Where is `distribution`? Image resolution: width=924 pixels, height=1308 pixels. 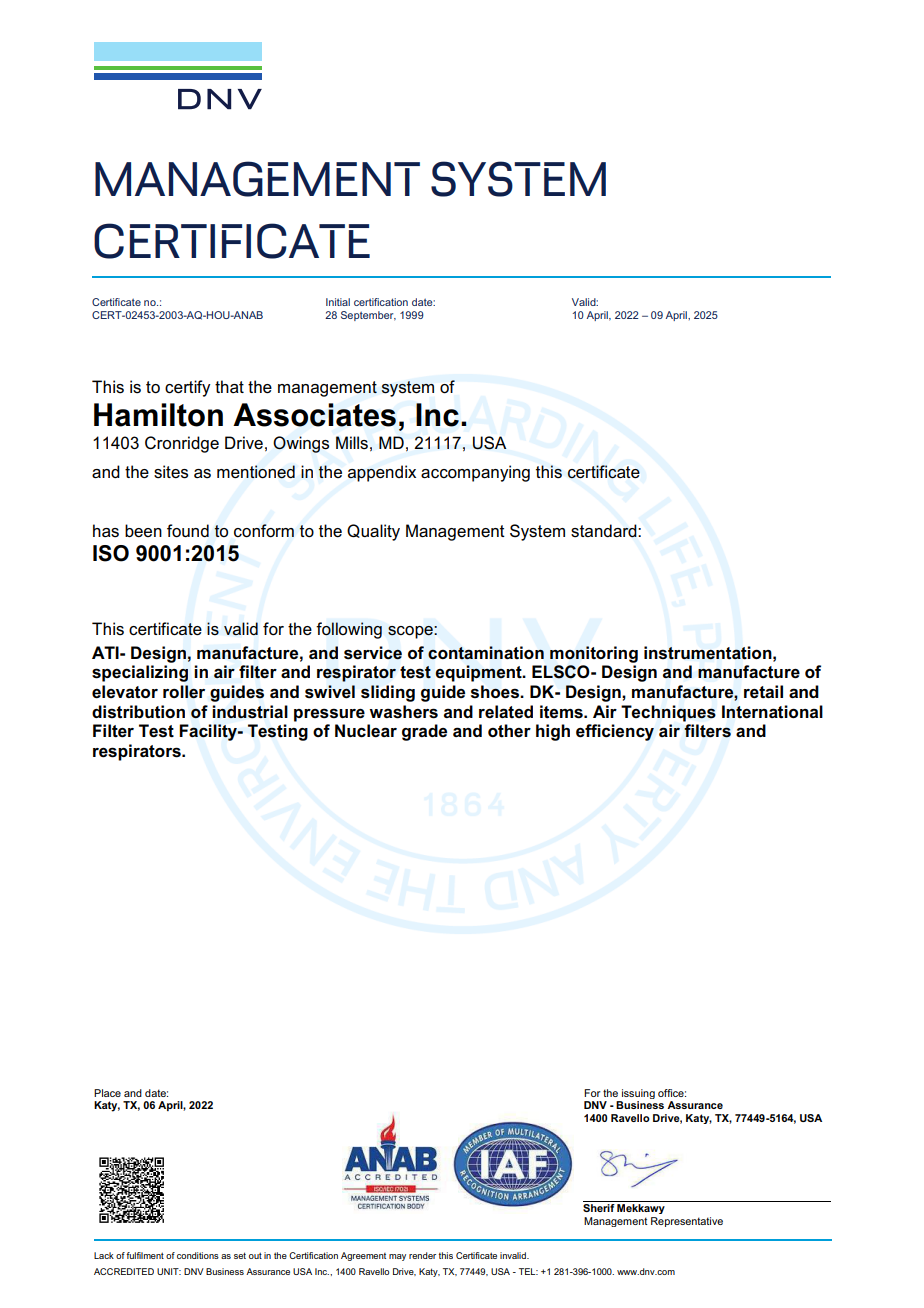 distribution is located at coordinates (138, 712).
